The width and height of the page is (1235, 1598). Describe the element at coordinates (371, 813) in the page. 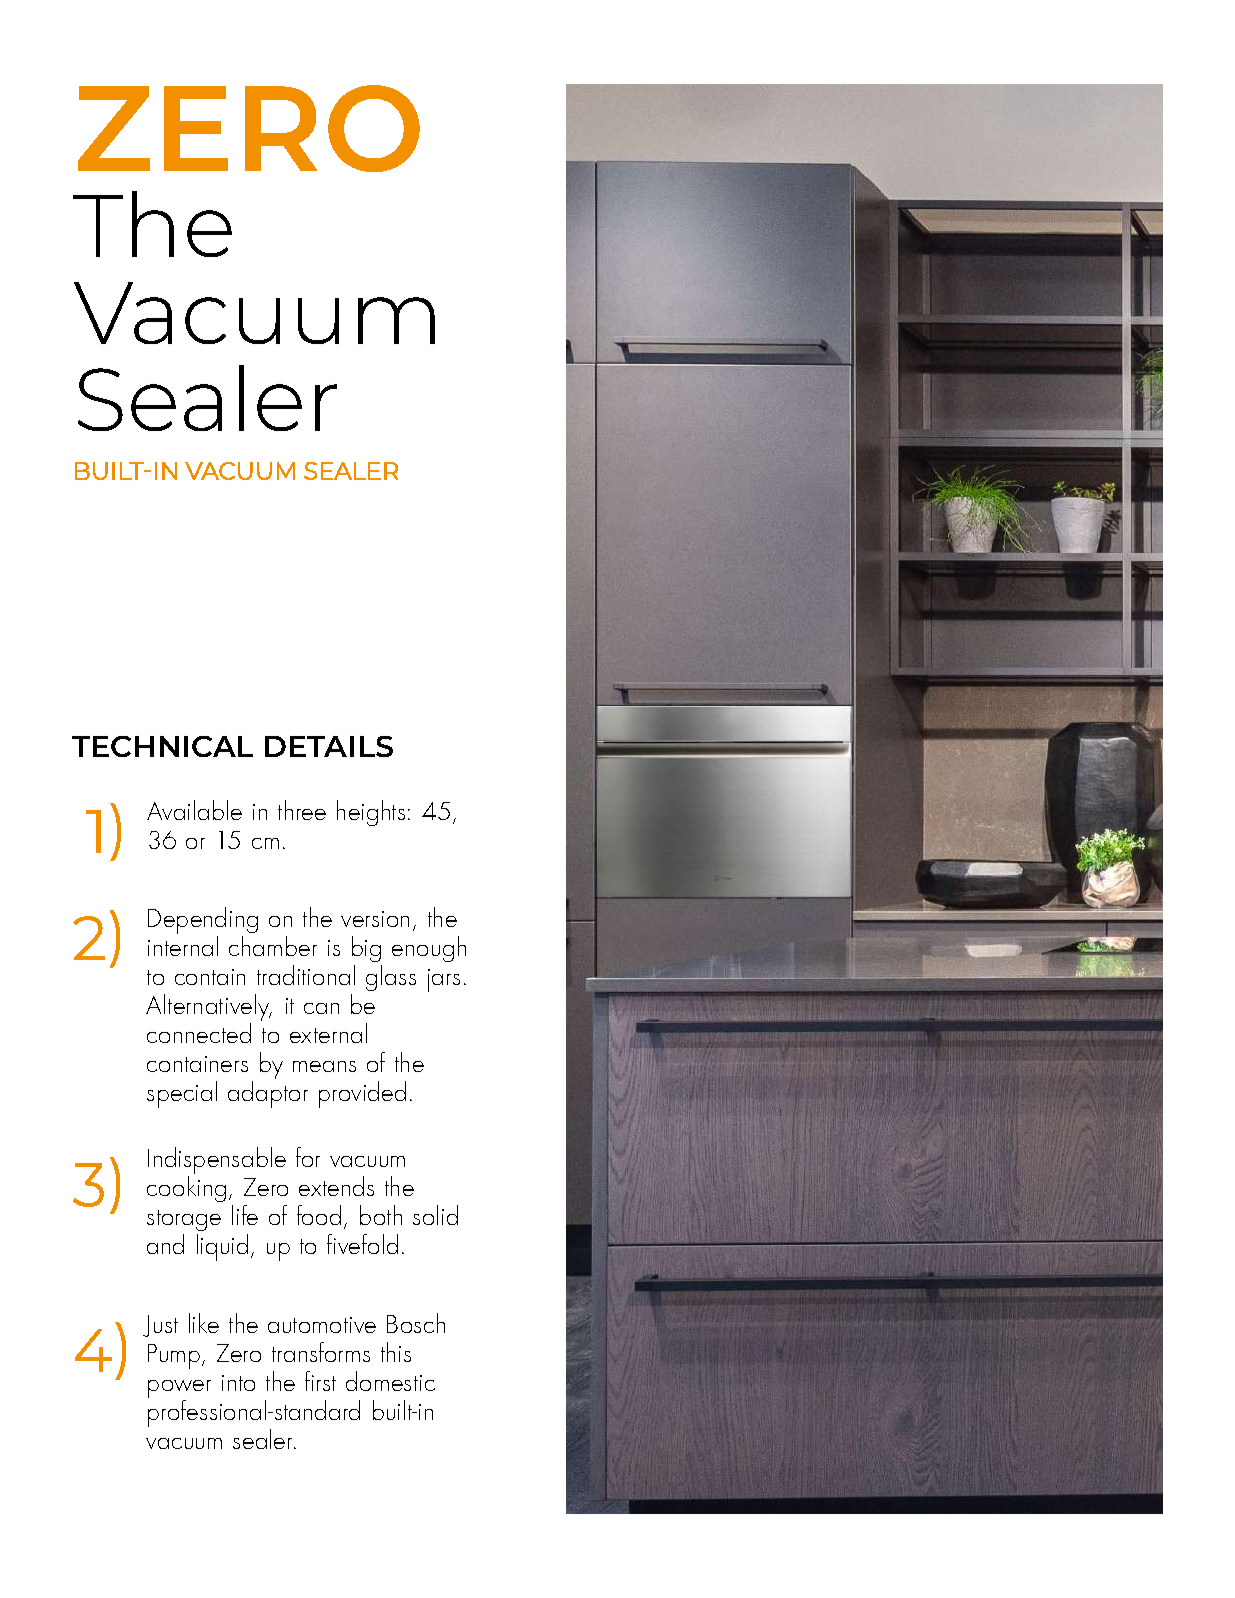

I see `heights` at that location.
